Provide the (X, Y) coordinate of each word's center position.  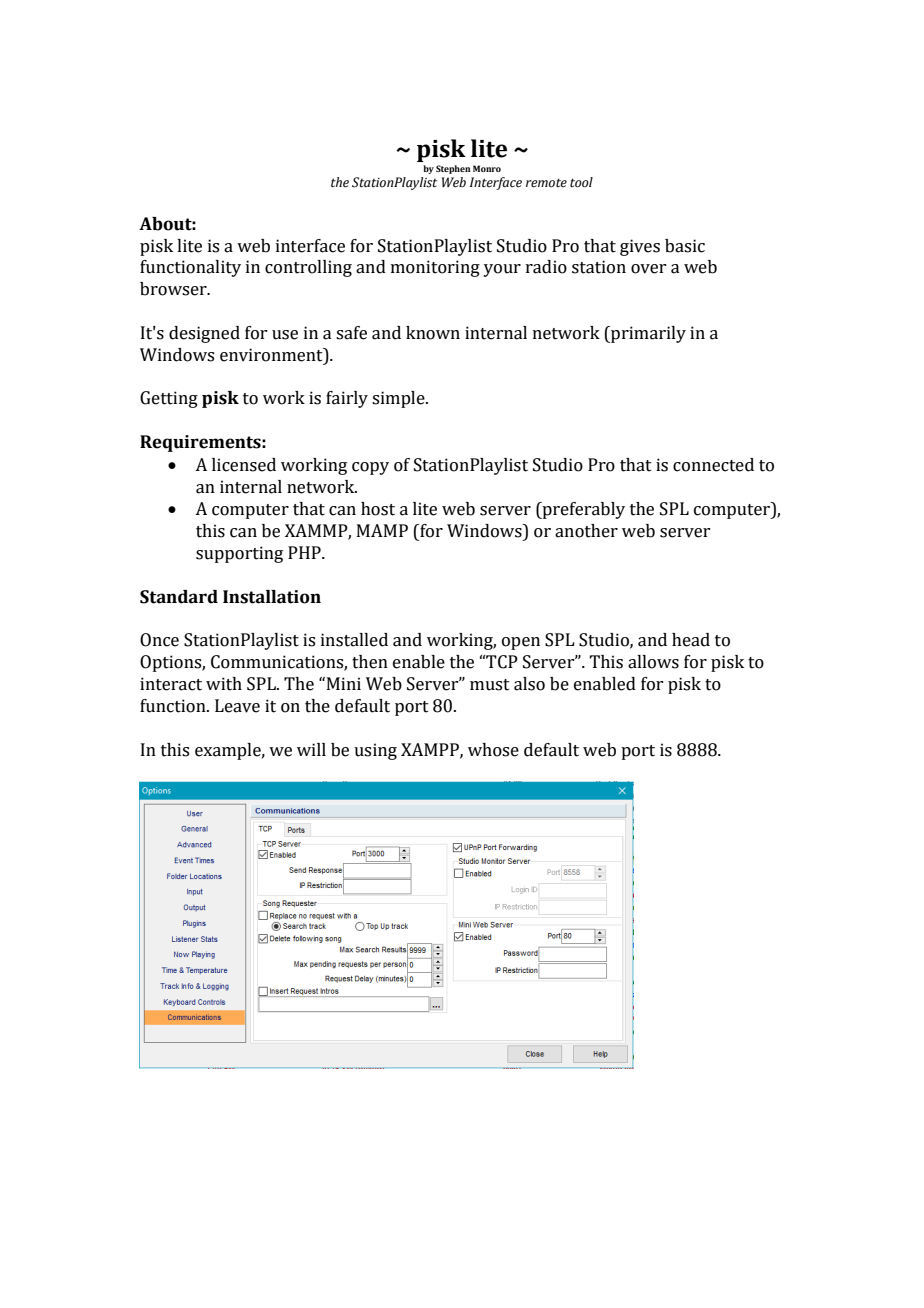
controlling (308, 268)
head (691, 640)
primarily (647, 334)
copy (370, 468)
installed (354, 640)
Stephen (453, 169)
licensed (244, 465)
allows (653, 662)
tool (581, 182)
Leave (237, 706)
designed (204, 334)
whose (493, 750)
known (433, 333)
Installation (272, 597)
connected (713, 465)
